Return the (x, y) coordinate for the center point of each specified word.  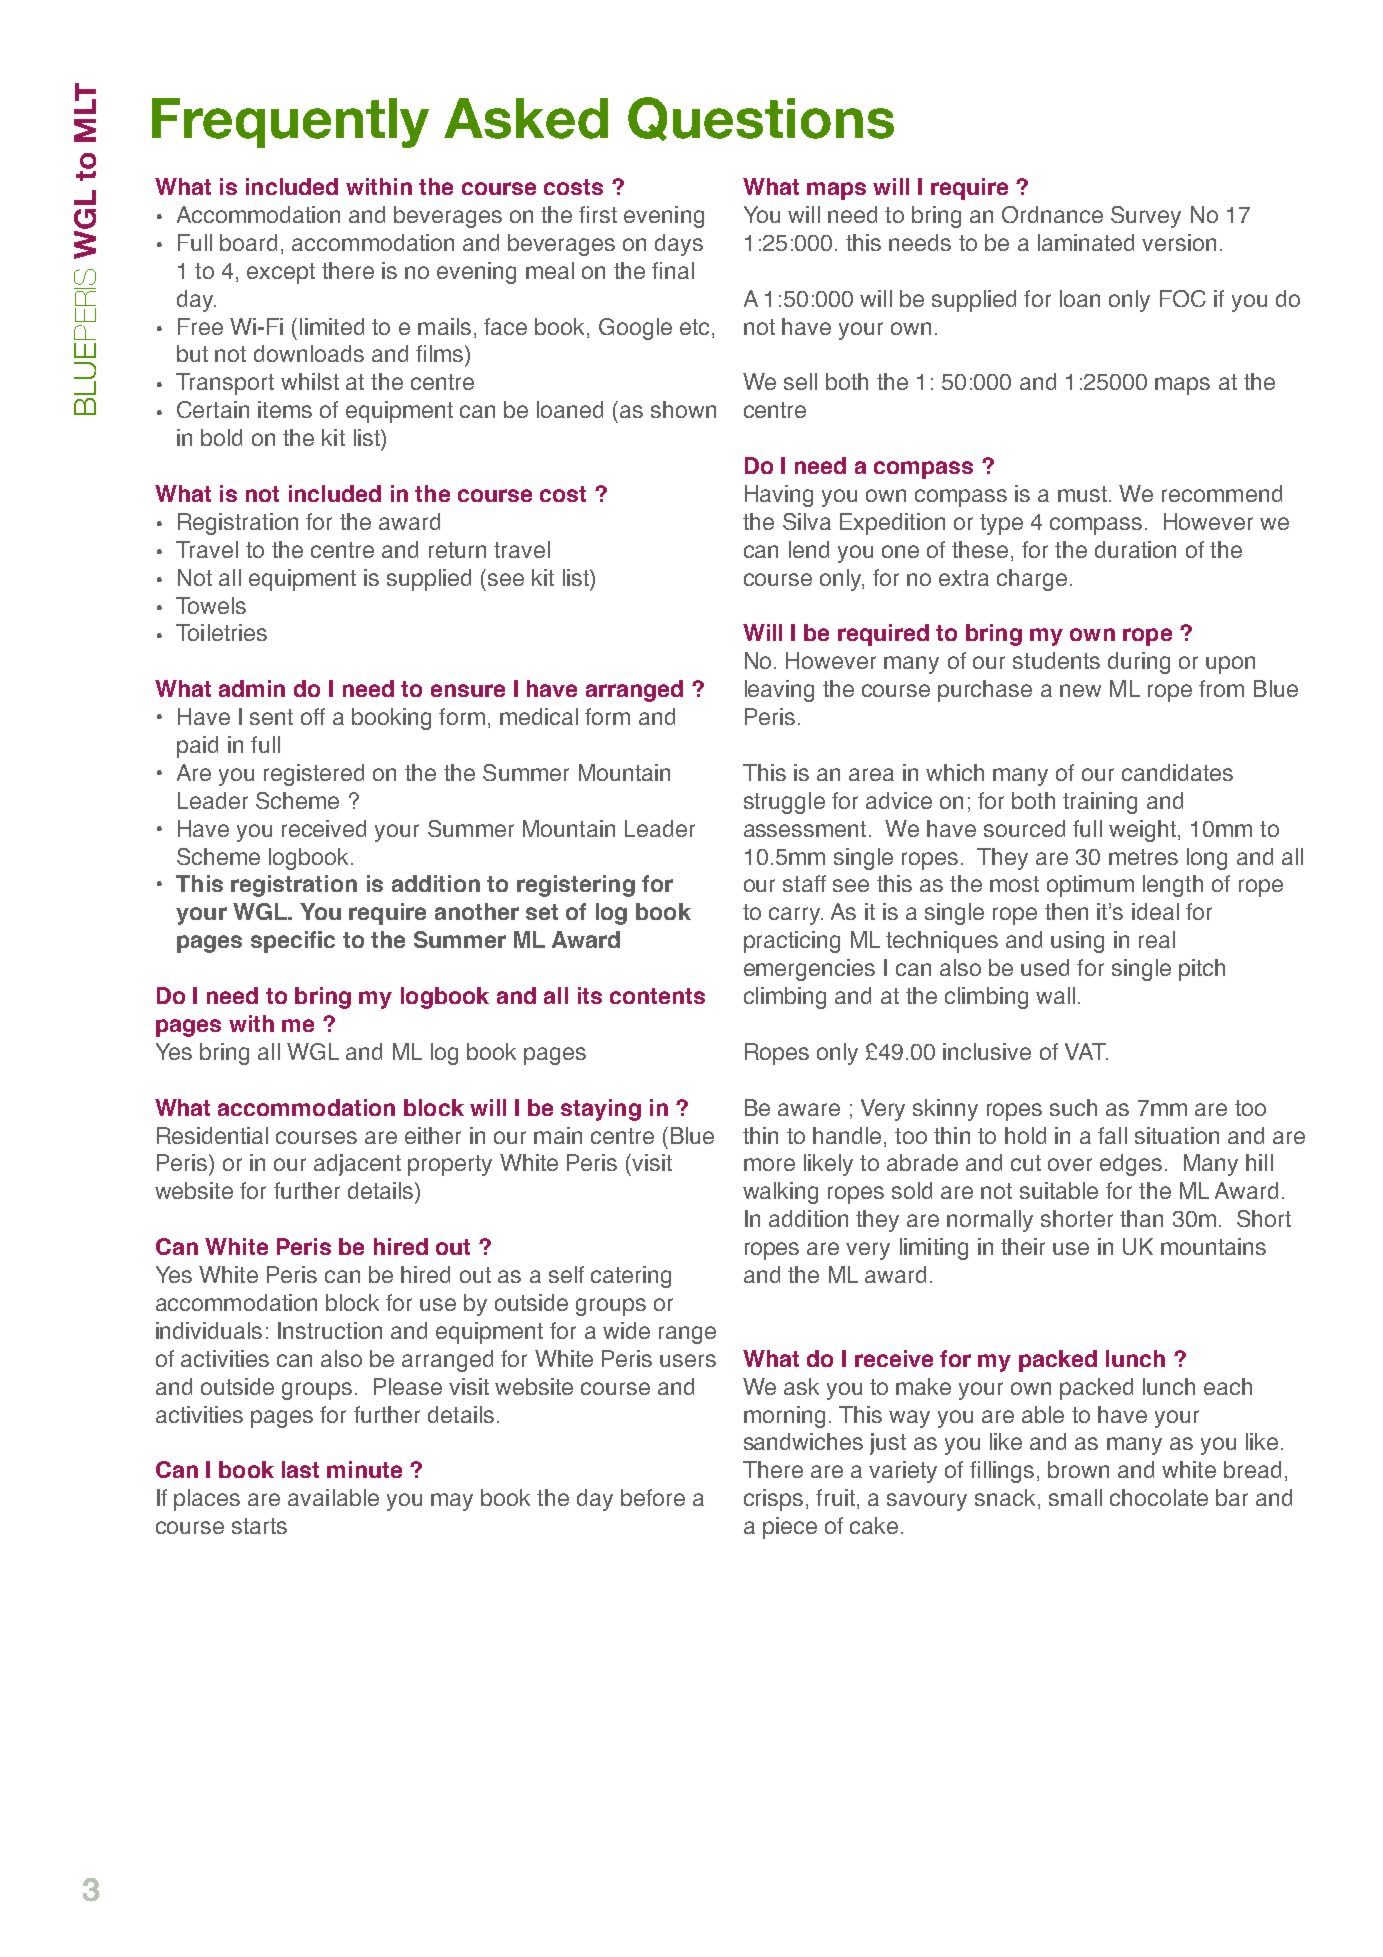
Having (779, 496)
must (1082, 494)
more (769, 1164)
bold (221, 437)
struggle (784, 803)
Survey (1146, 217)
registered (314, 775)
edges (1131, 1165)
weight (1142, 831)
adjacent (357, 1165)
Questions (761, 119)
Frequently (290, 123)
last (300, 1469)
